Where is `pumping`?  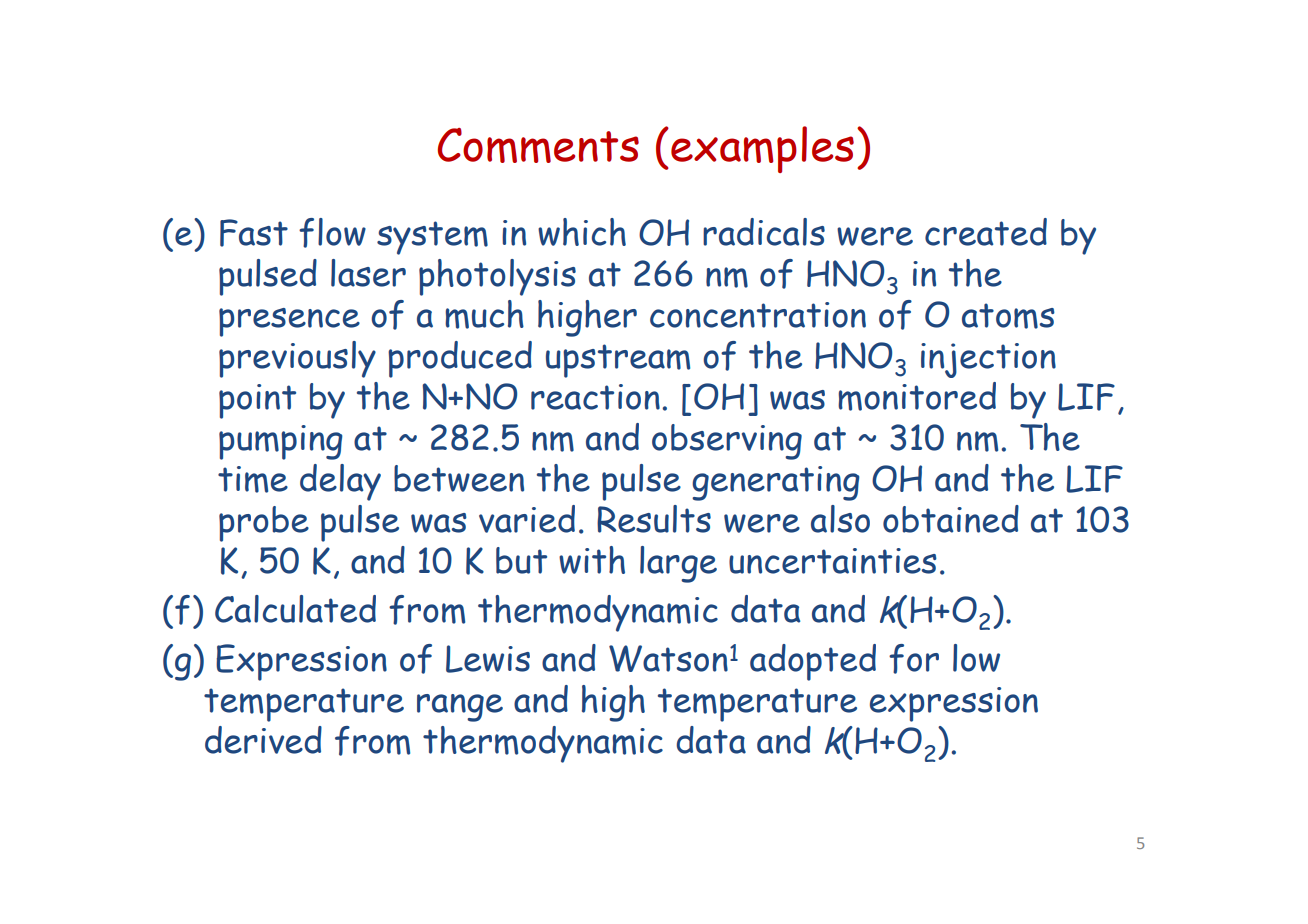
pumping is located at coordinates (281, 442).
